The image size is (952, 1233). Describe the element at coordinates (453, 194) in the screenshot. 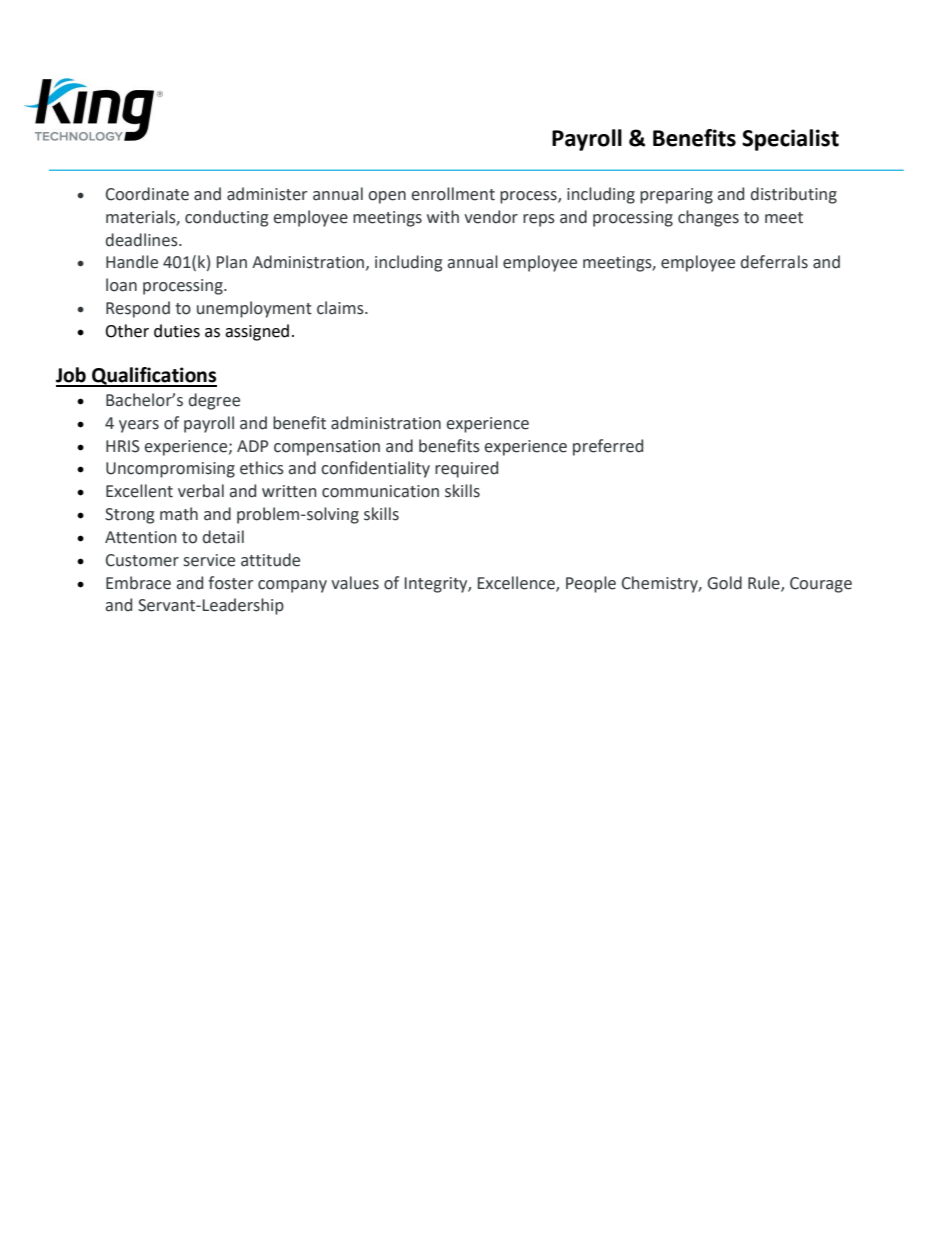

I see `enrollment` at that location.
